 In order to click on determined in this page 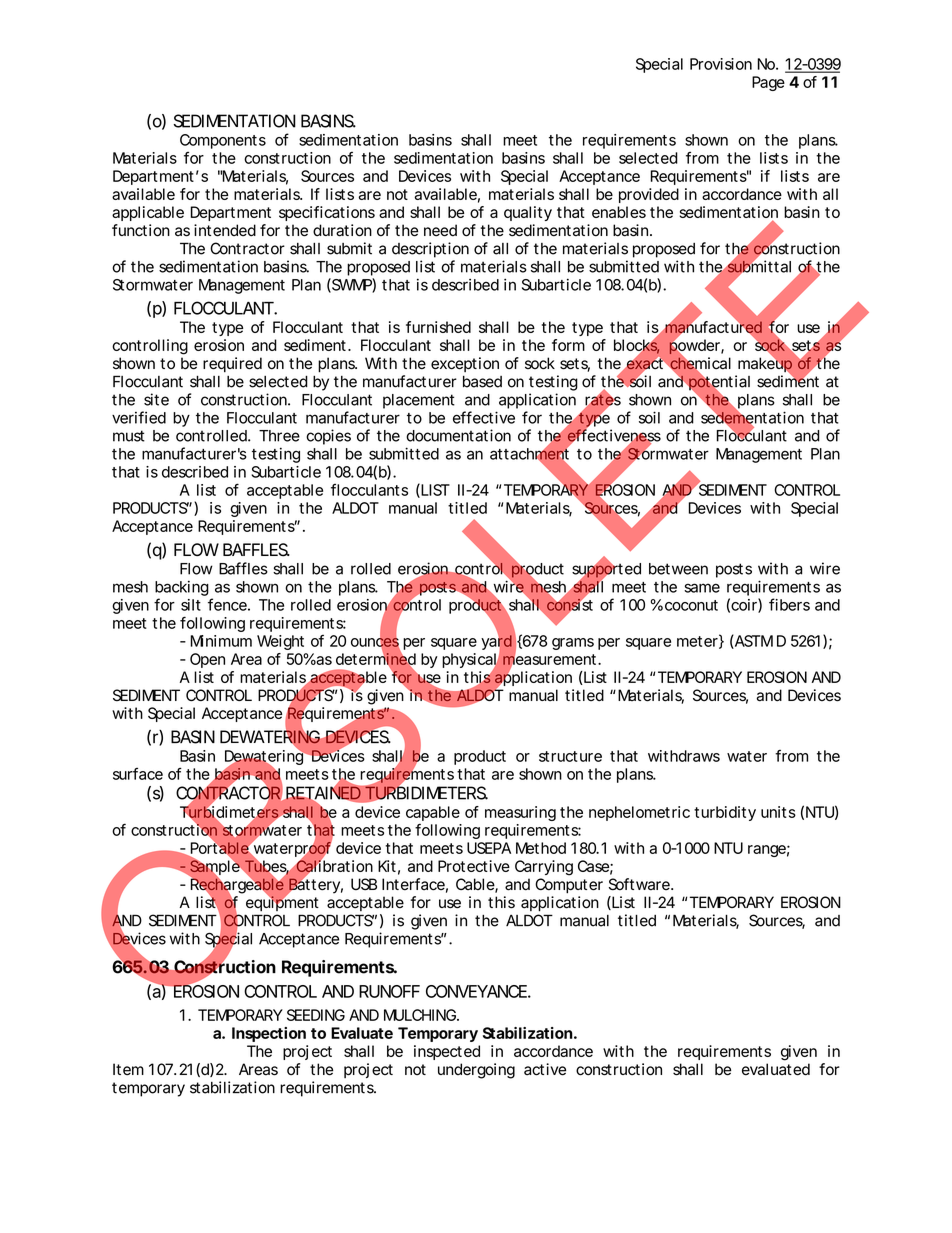, I will do `click(376, 659)`.
